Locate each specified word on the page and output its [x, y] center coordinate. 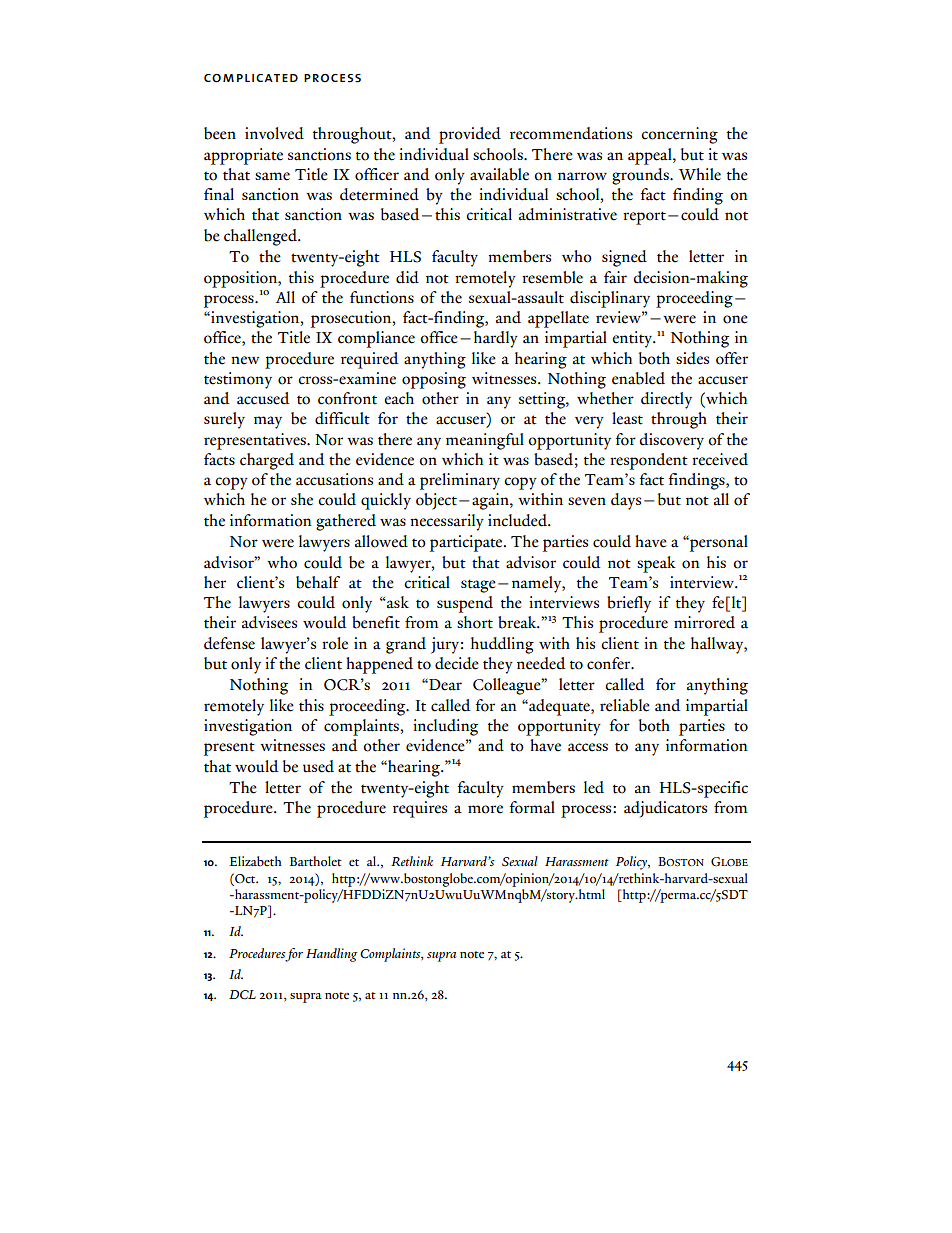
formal [532, 807]
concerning [679, 135]
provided [470, 135]
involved [274, 133]
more [485, 809]
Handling [331, 955]
